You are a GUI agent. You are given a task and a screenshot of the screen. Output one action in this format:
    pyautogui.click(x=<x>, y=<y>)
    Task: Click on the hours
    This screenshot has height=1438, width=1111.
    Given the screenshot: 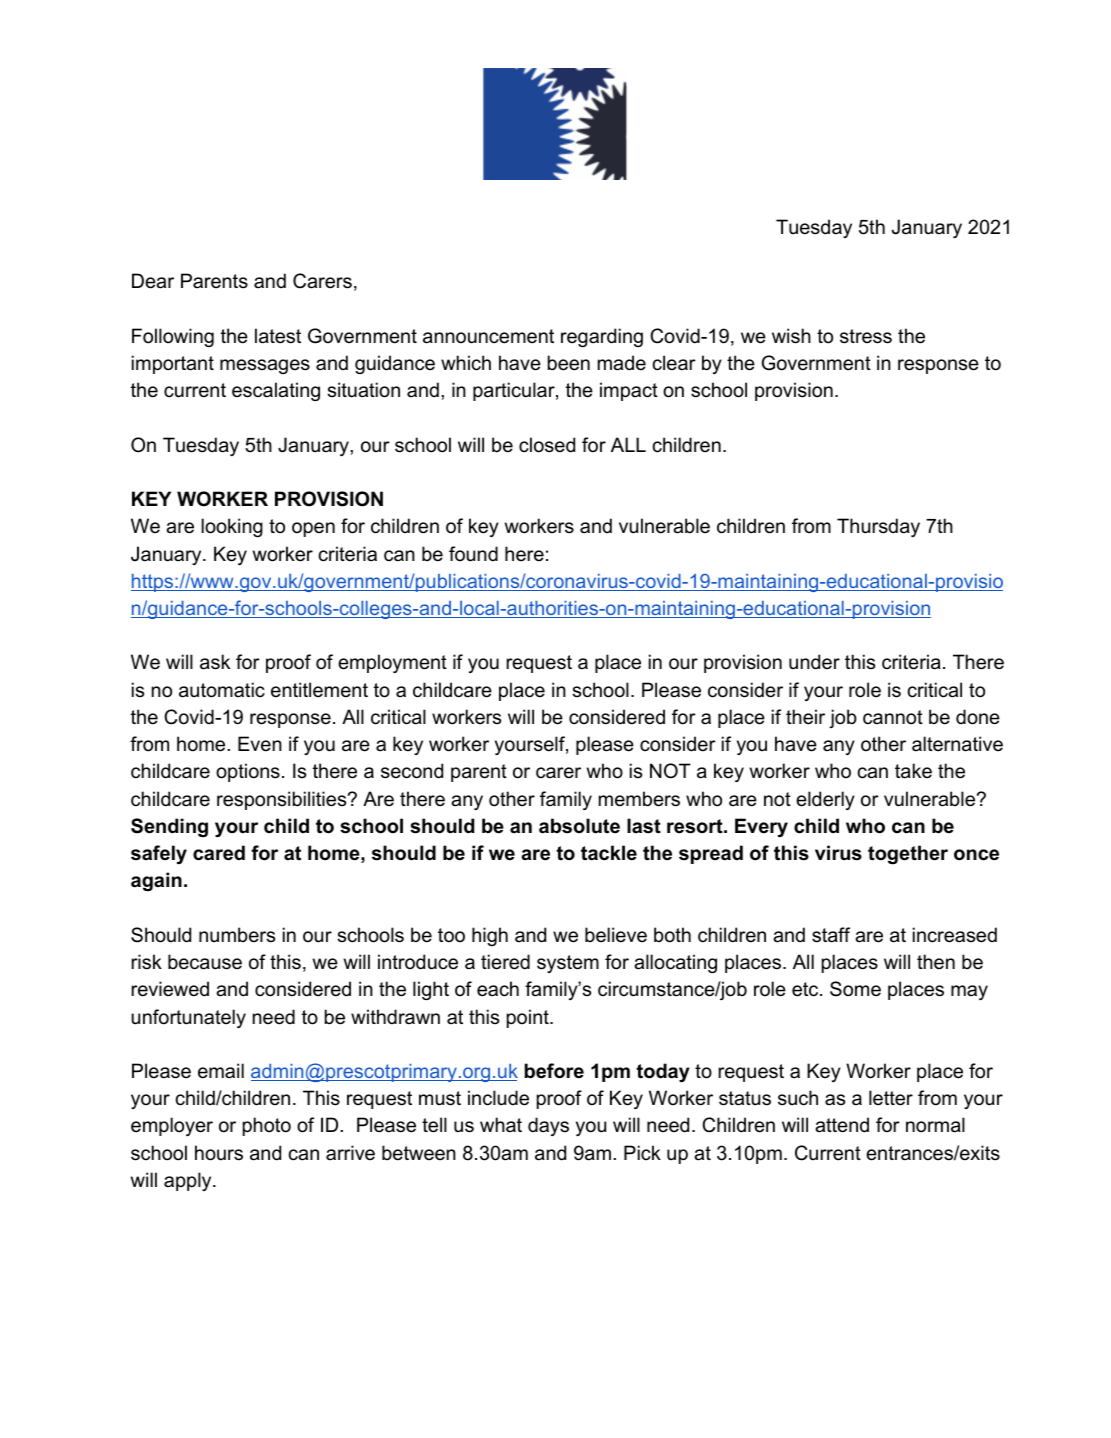 What is the action you would take?
    pyautogui.click(x=219, y=1153)
